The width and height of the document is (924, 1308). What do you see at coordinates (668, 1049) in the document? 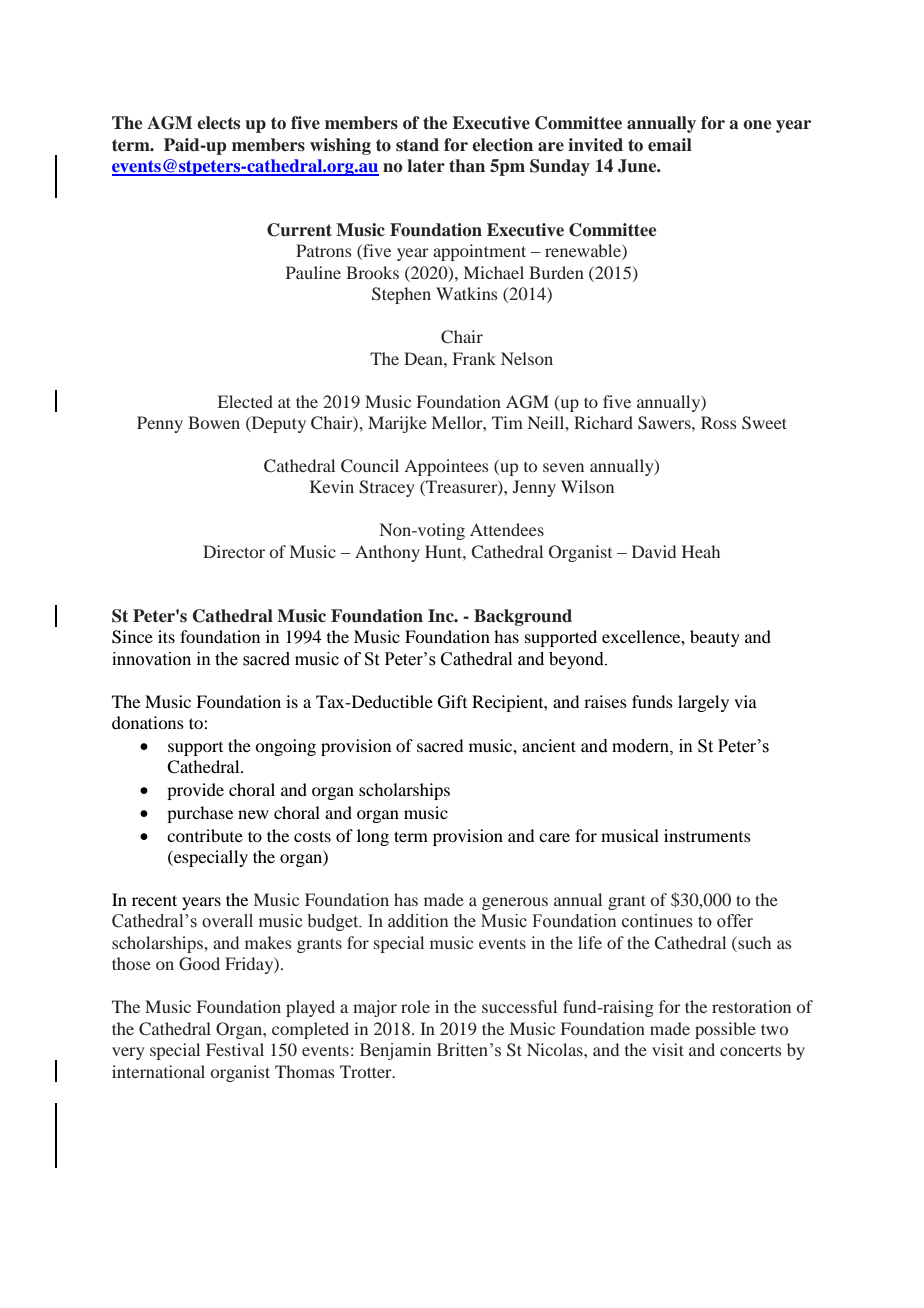
I see `visit` at bounding box center [668, 1049].
